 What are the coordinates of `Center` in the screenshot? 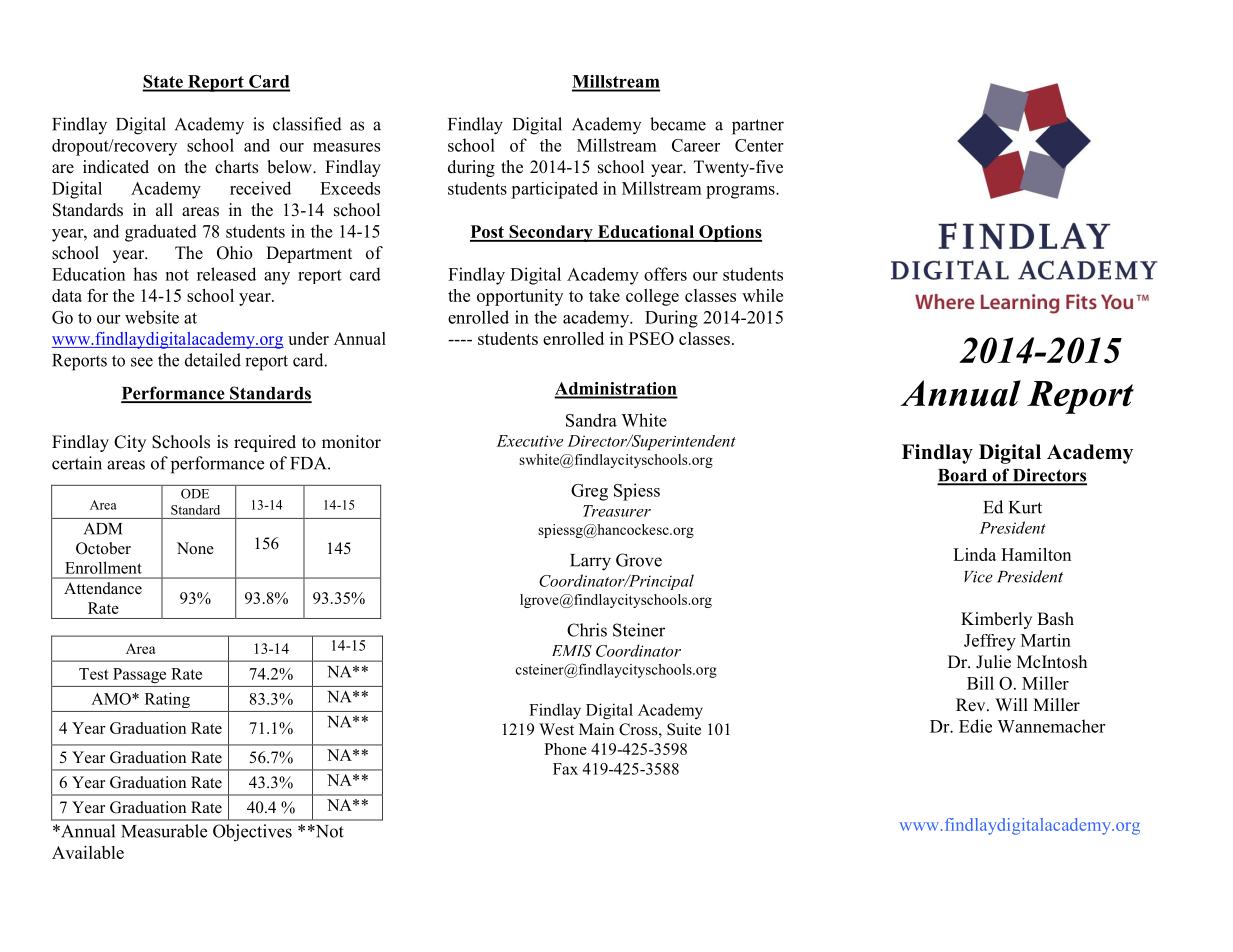 It's located at (759, 145).
